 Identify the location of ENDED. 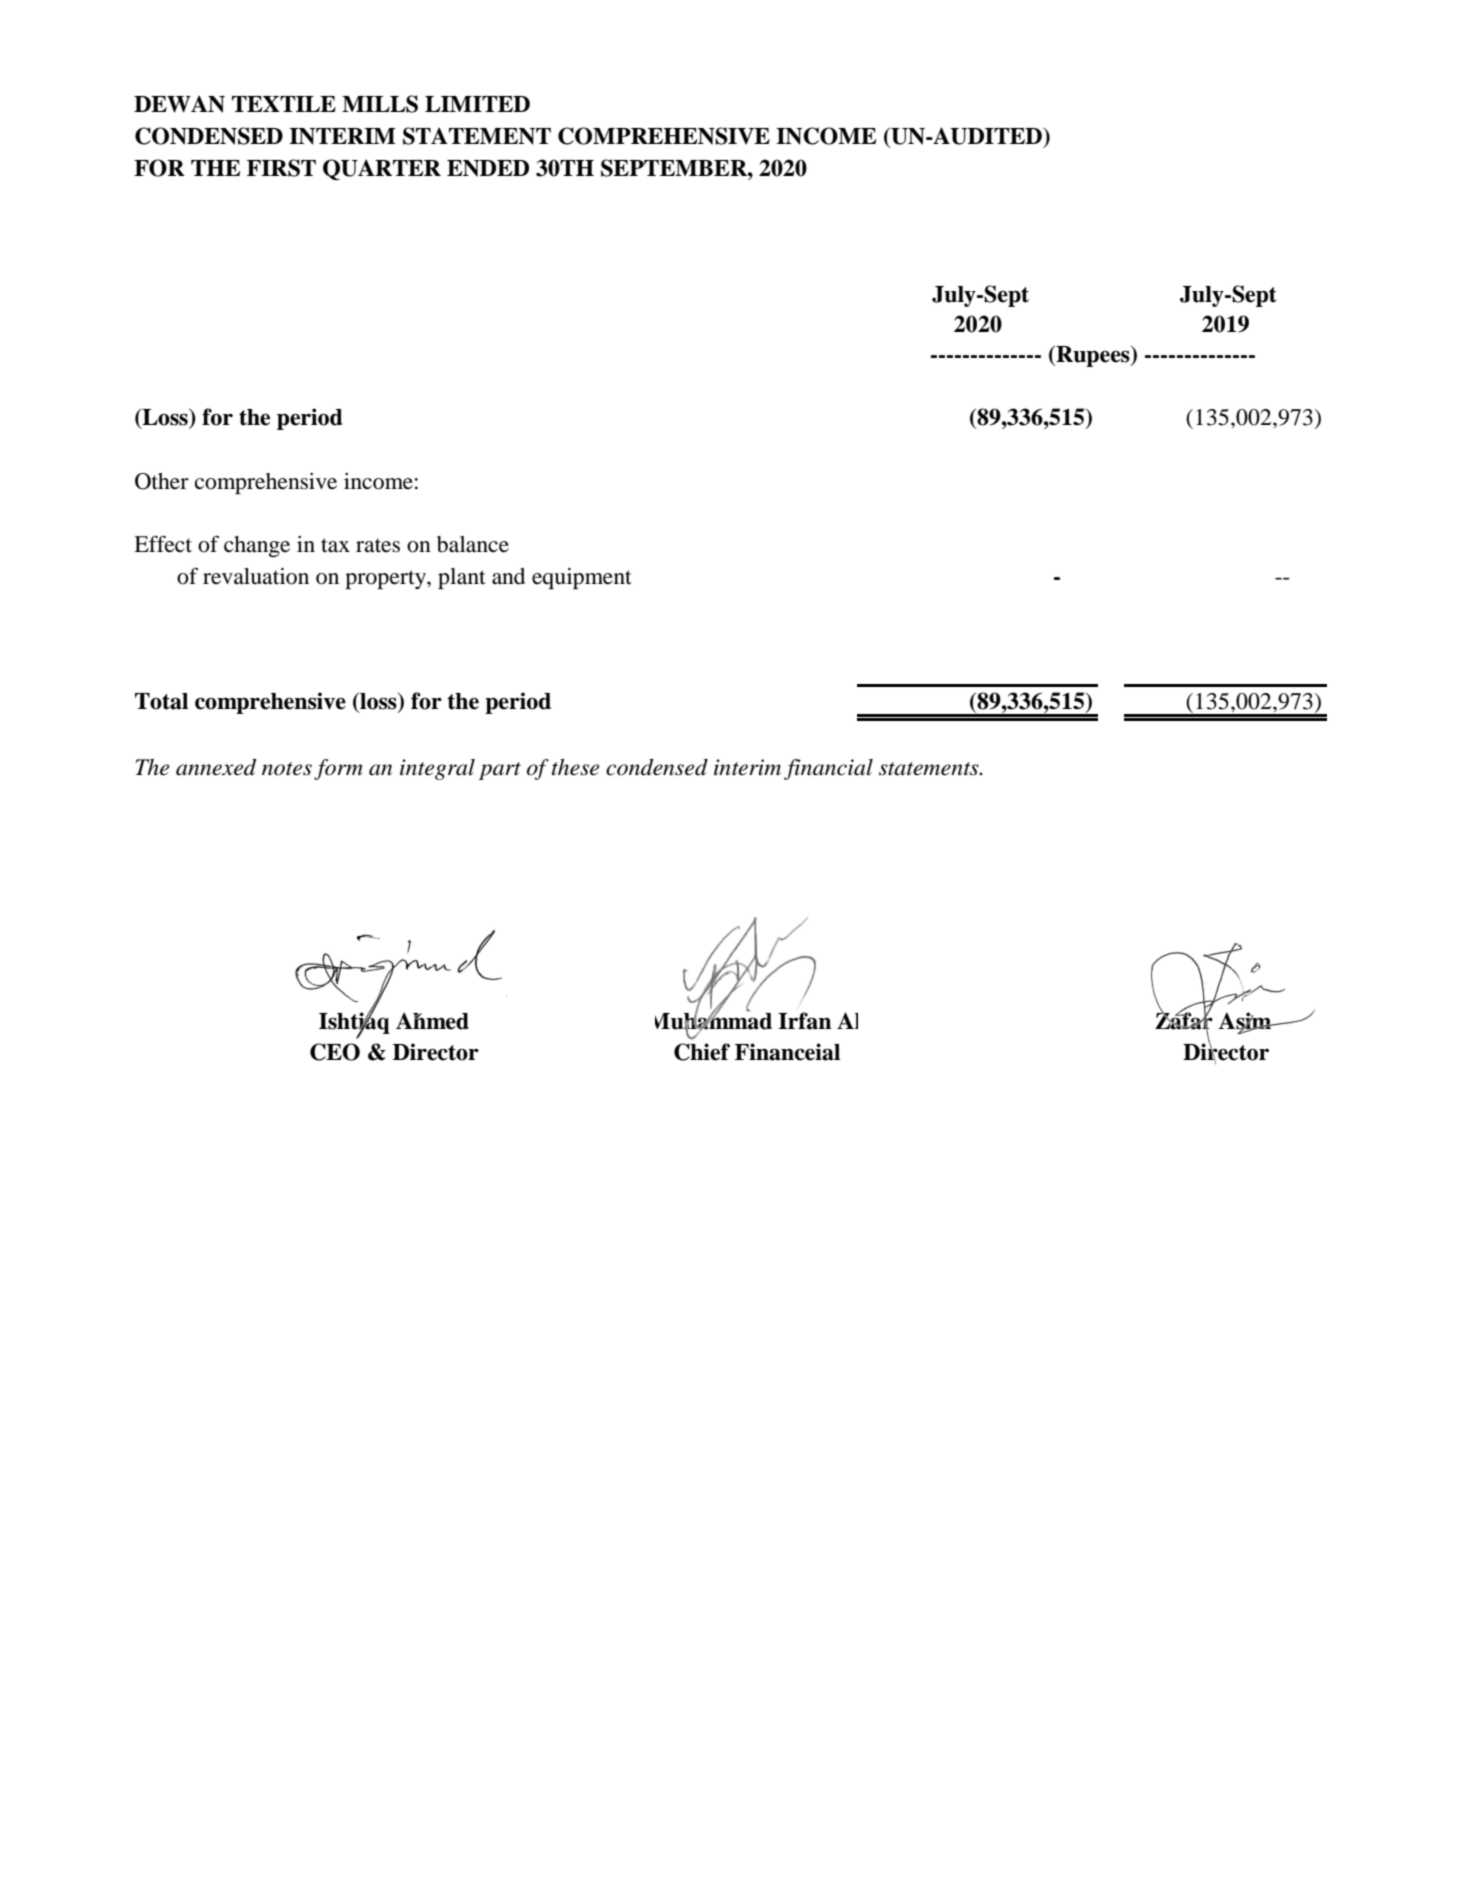
(488, 168).
